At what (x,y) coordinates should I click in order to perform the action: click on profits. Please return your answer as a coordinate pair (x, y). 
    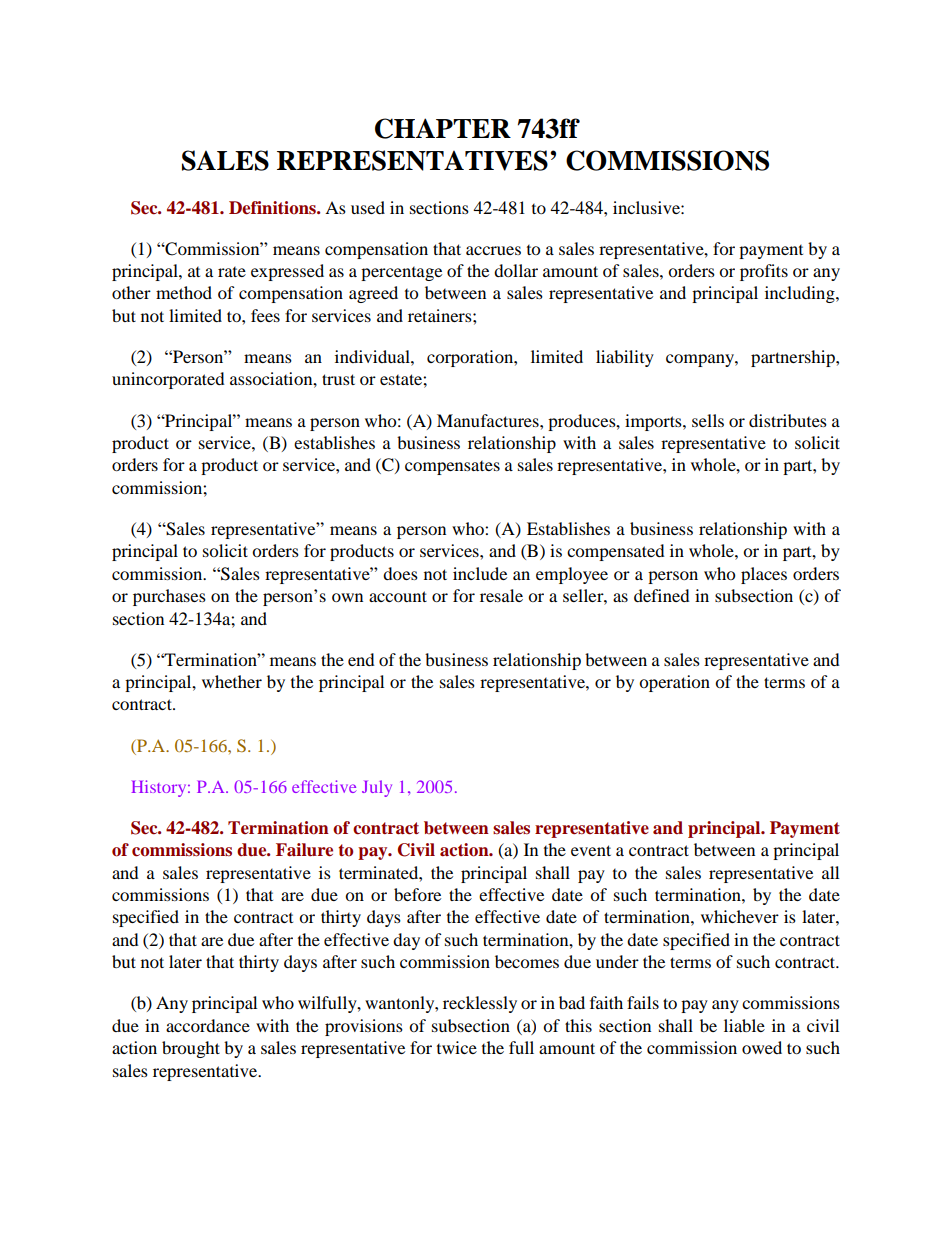
    Looking at the image, I should click on (764, 272).
